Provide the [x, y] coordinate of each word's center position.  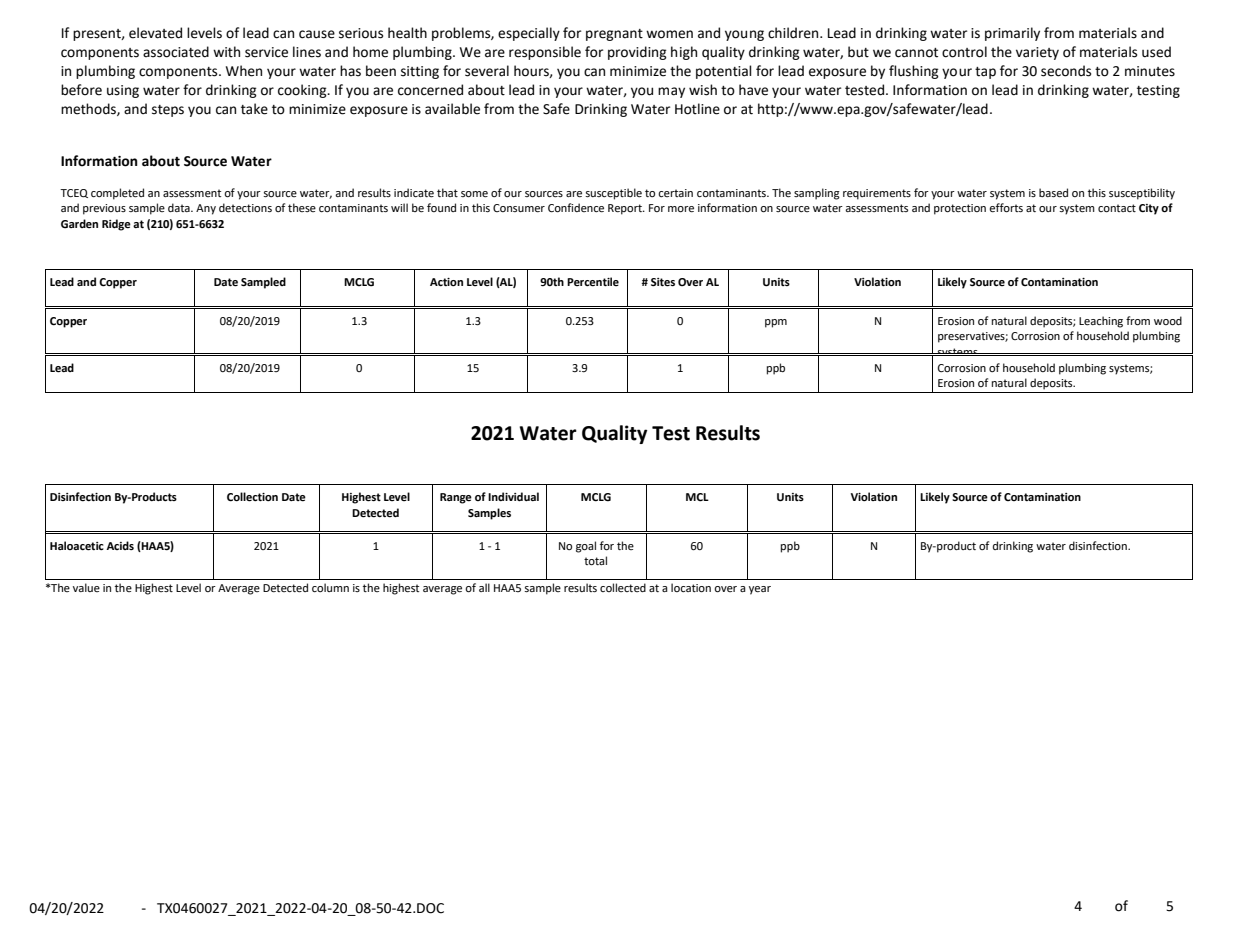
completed [117, 194]
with [226, 52]
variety [1037, 53]
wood [1168, 321]
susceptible [613, 194]
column [330, 587]
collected [623, 587]
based [1053, 193]
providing [637, 53]
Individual [513, 496]
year [760, 590]
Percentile [593, 282]
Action [446, 282]
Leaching [1101, 322]
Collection [252, 497]
